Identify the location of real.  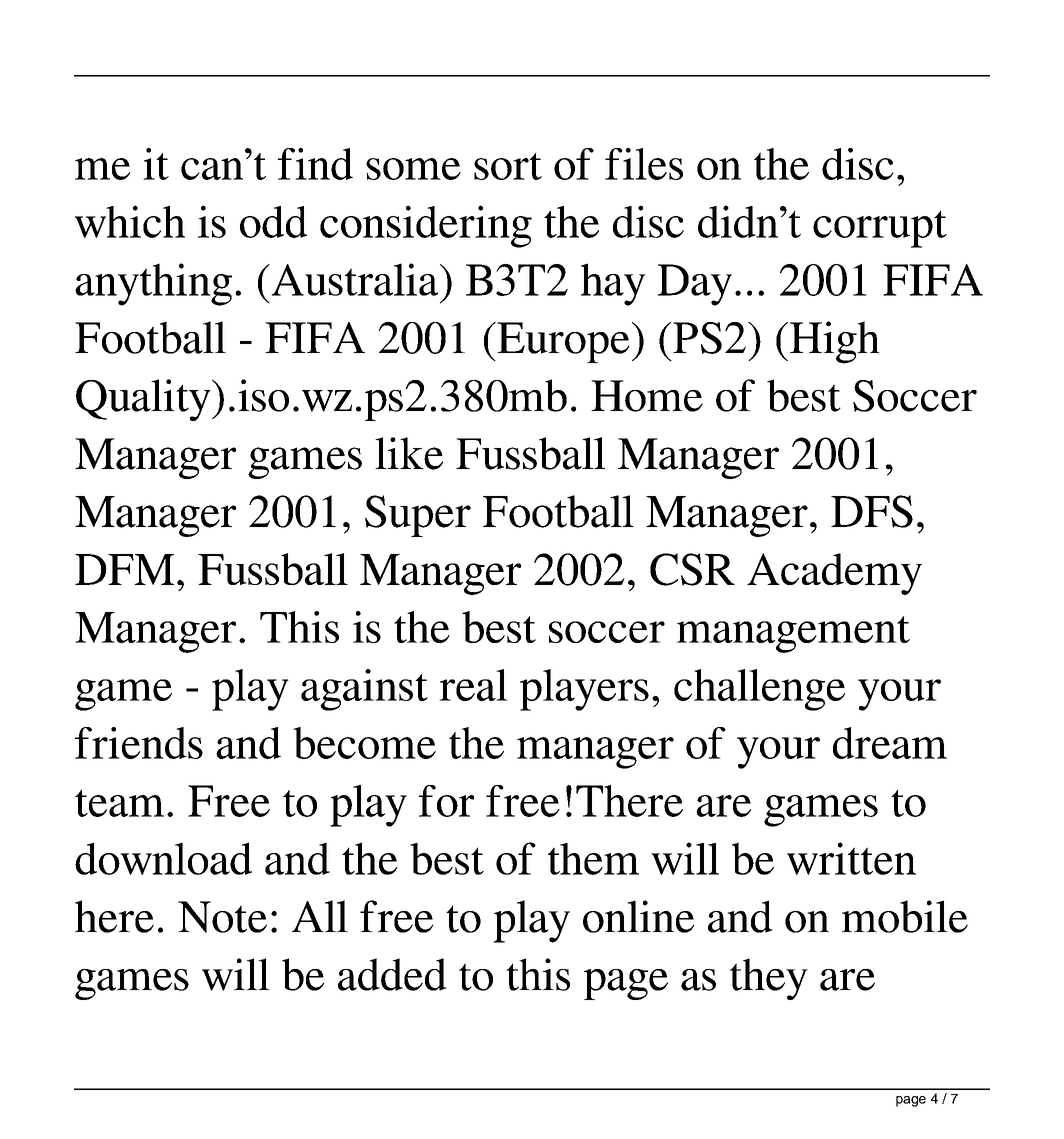
(473, 685).
